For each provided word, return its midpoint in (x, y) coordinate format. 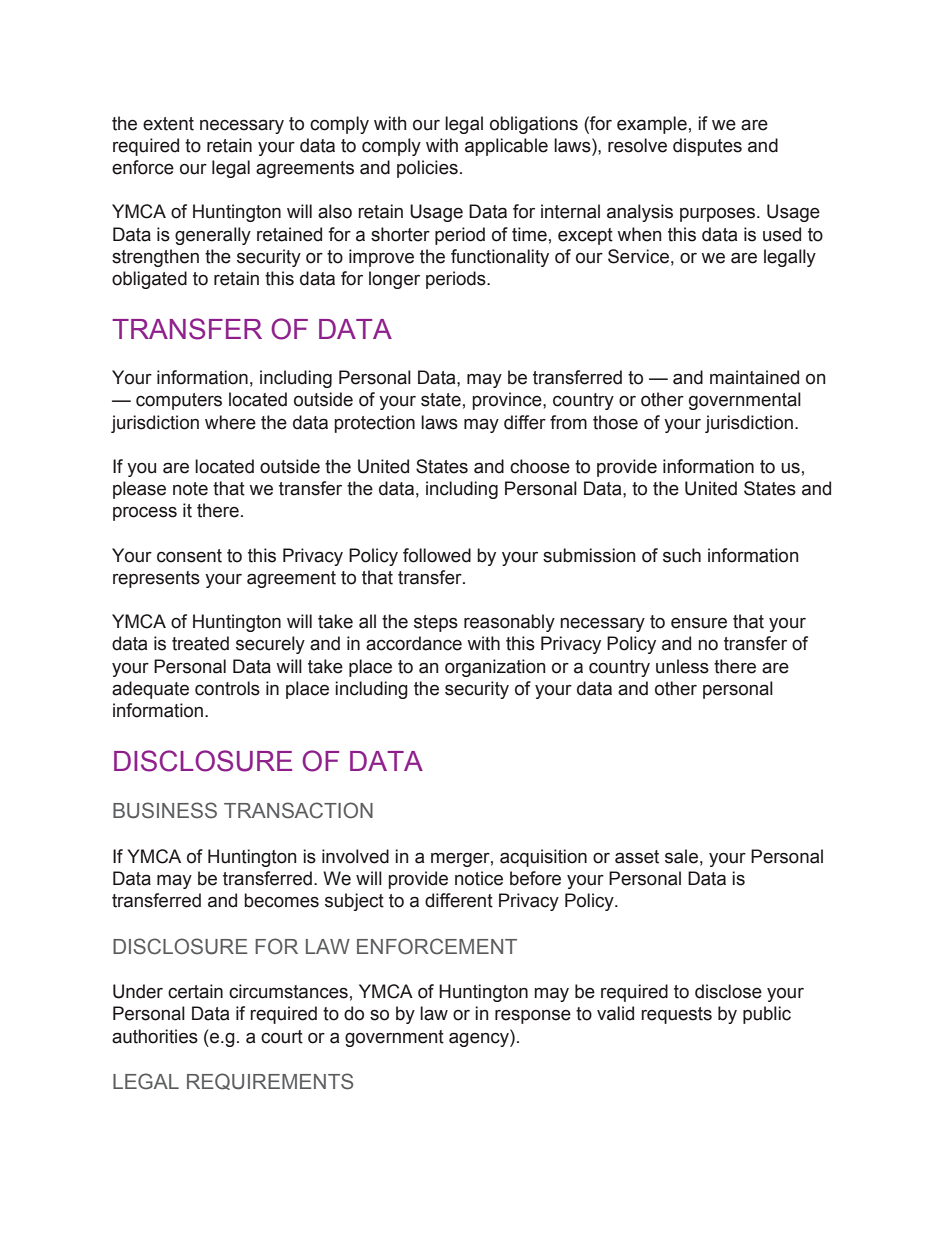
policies (427, 169)
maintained (754, 377)
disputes (707, 147)
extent (168, 124)
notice (479, 878)
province (508, 401)
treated (200, 643)
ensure (699, 623)
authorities (155, 1036)
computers (179, 401)
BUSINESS (165, 810)
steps (436, 623)
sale (681, 856)
